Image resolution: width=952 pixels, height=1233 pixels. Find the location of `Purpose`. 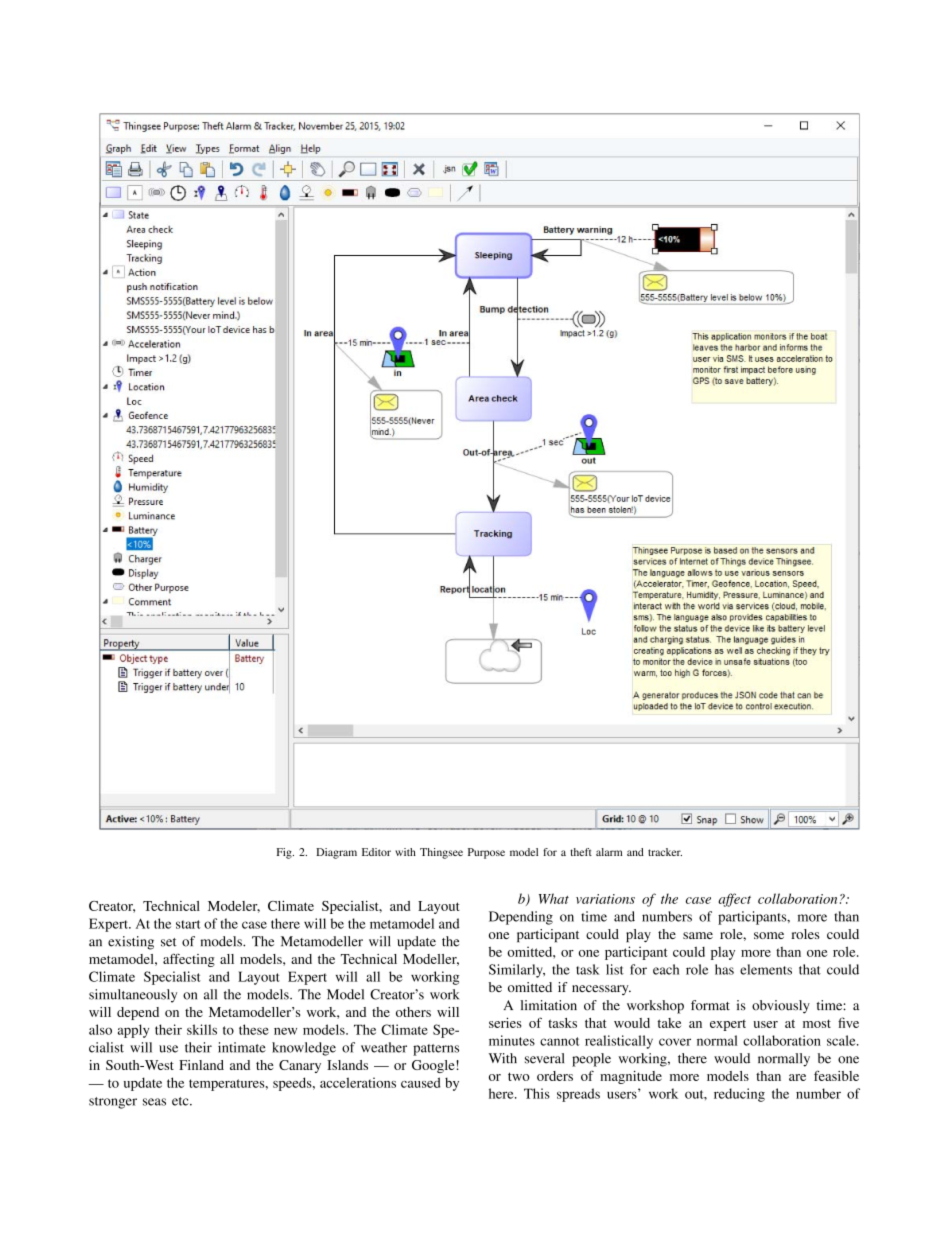

Purpose is located at coordinates (486, 853).
